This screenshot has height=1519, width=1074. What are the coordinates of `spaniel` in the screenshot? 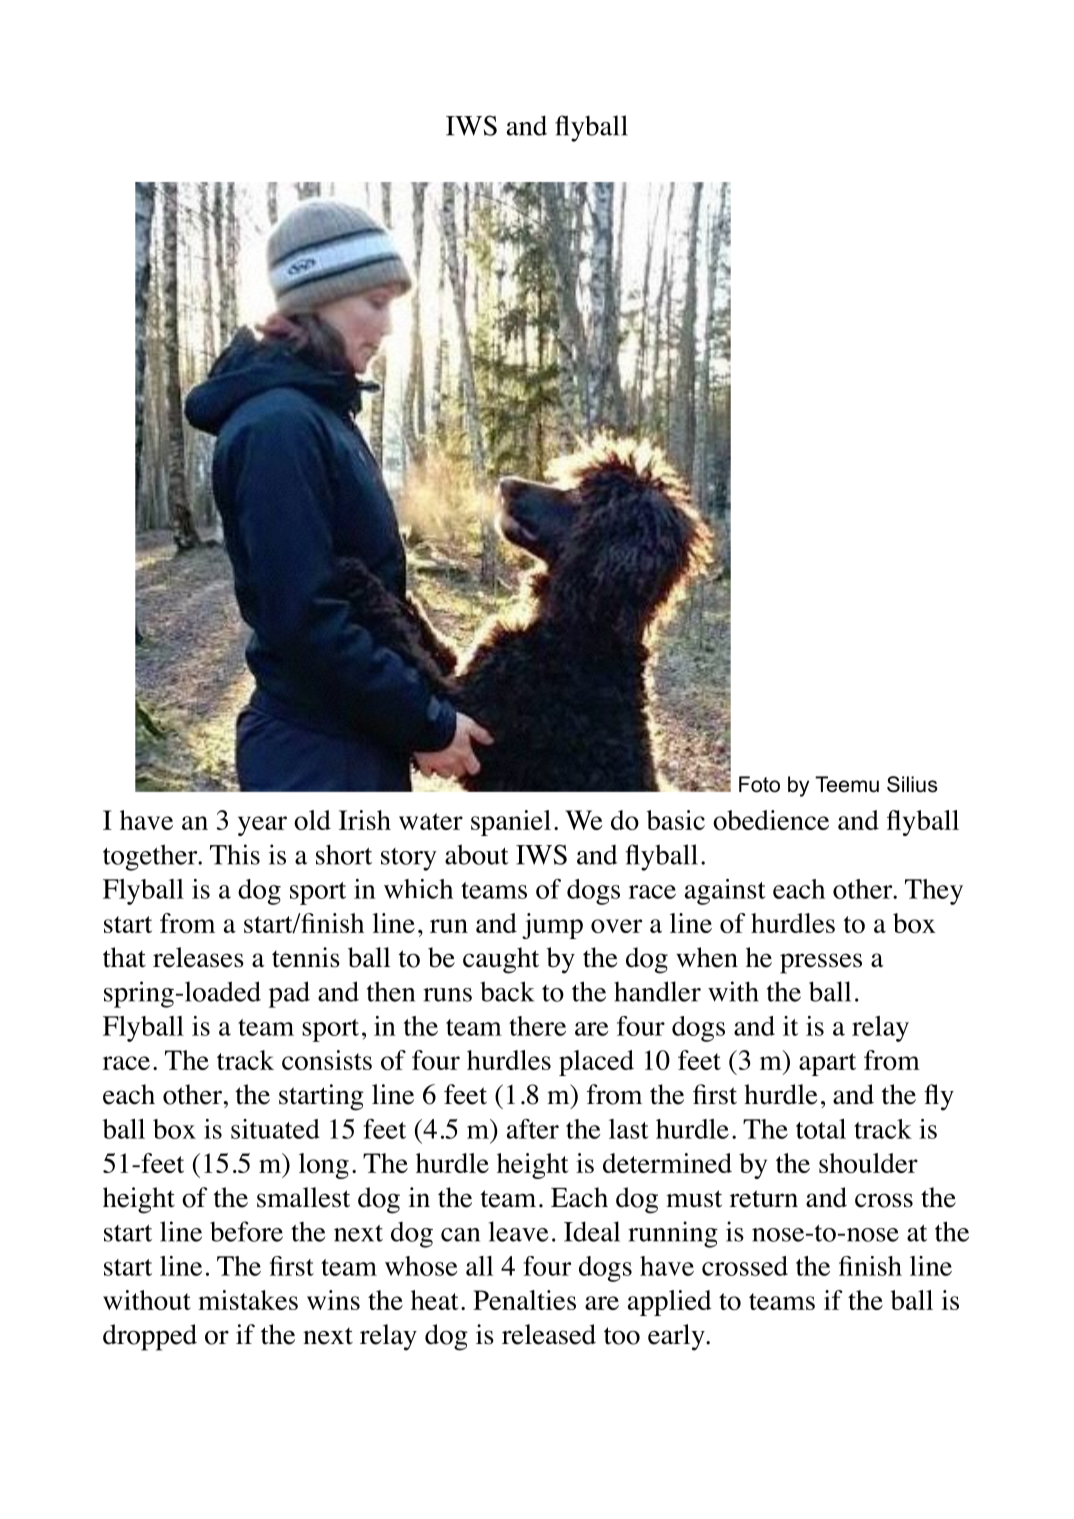 It's located at (511, 823).
